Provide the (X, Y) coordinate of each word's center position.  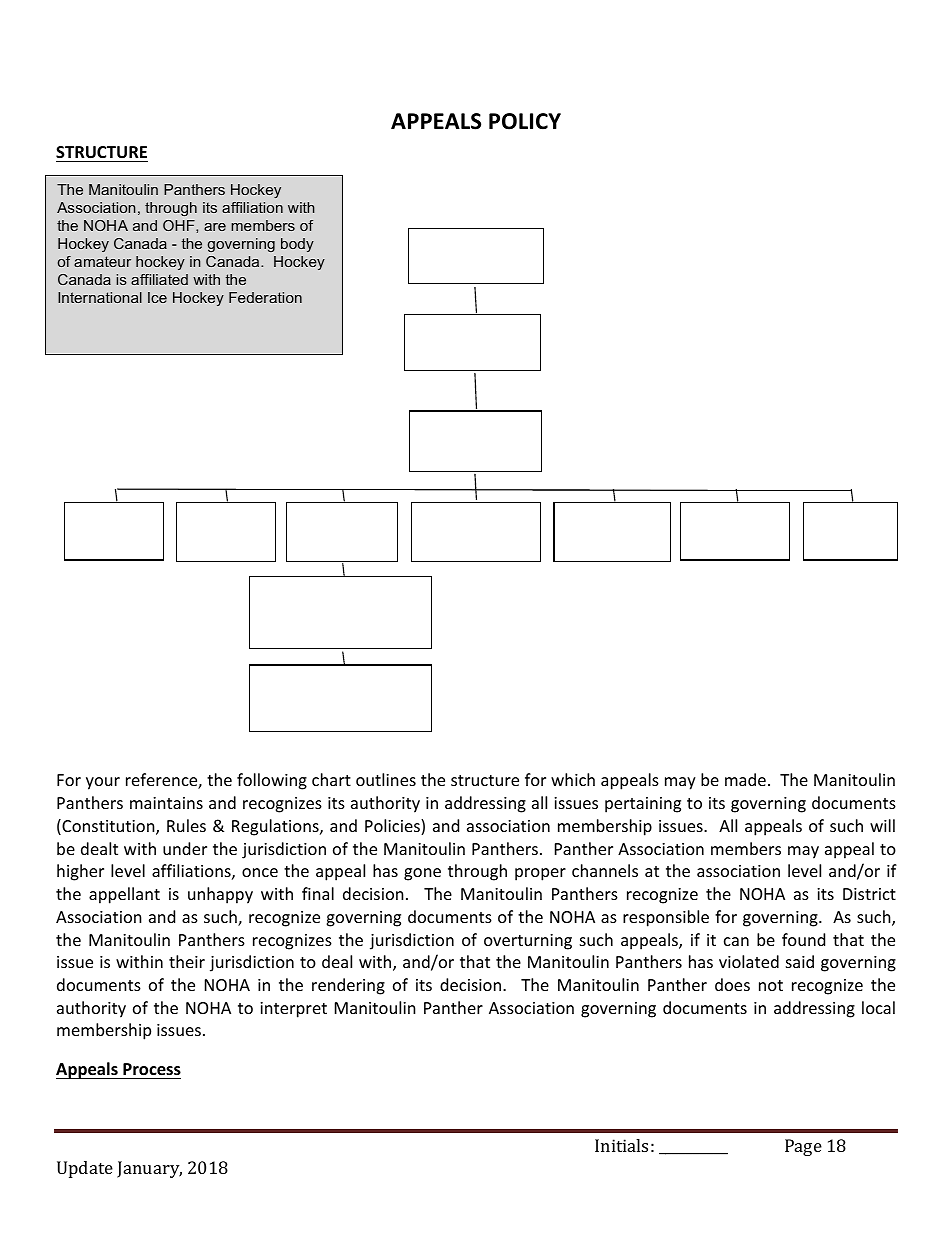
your (103, 783)
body (297, 245)
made (745, 779)
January (149, 1169)
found (803, 939)
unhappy (220, 895)
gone (422, 874)
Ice (157, 297)
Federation (265, 297)
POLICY (525, 121)
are (215, 227)
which (573, 779)
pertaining (643, 805)
